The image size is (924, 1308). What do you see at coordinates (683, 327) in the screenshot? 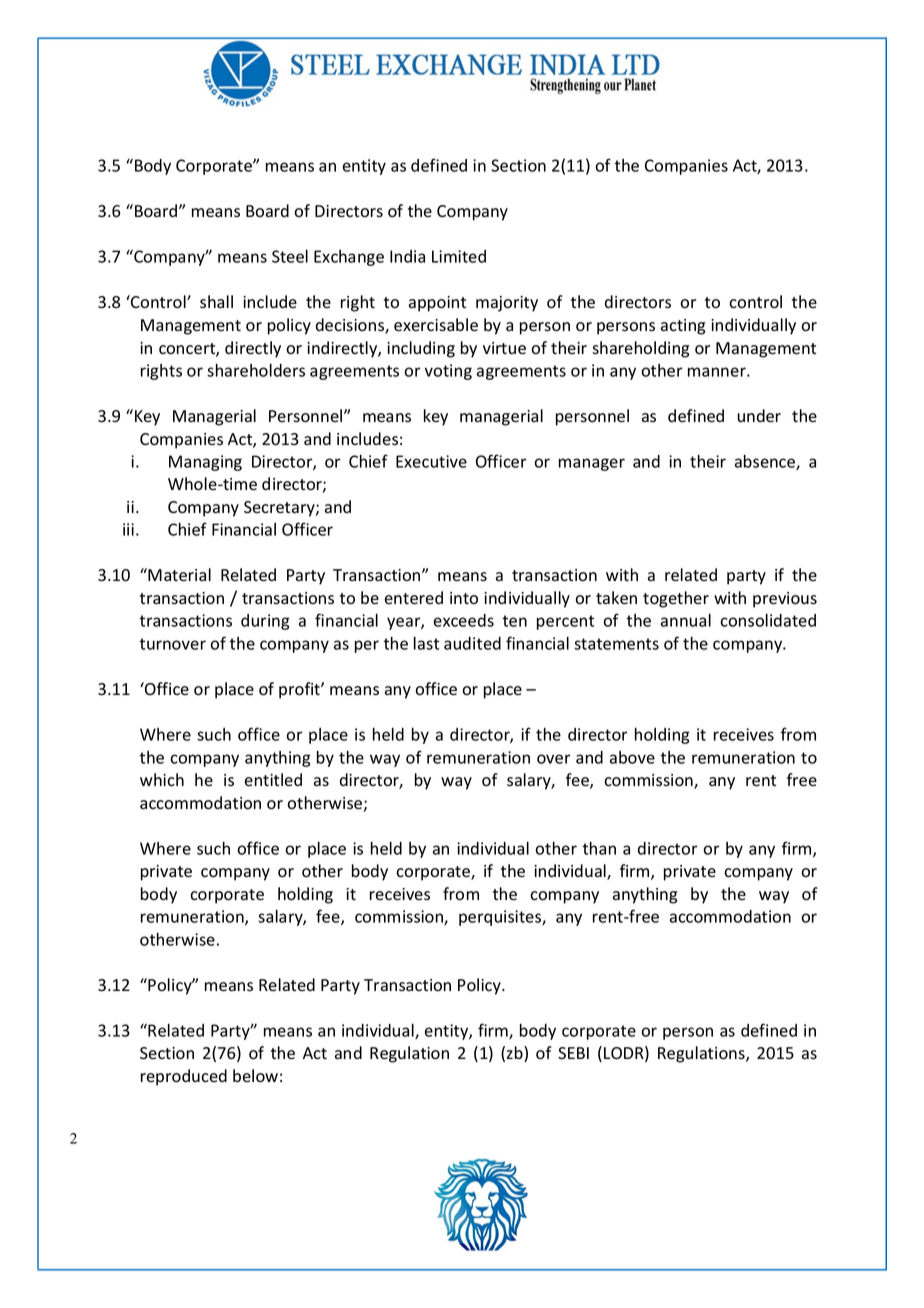
I see `acting` at bounding box center [683, 327].
